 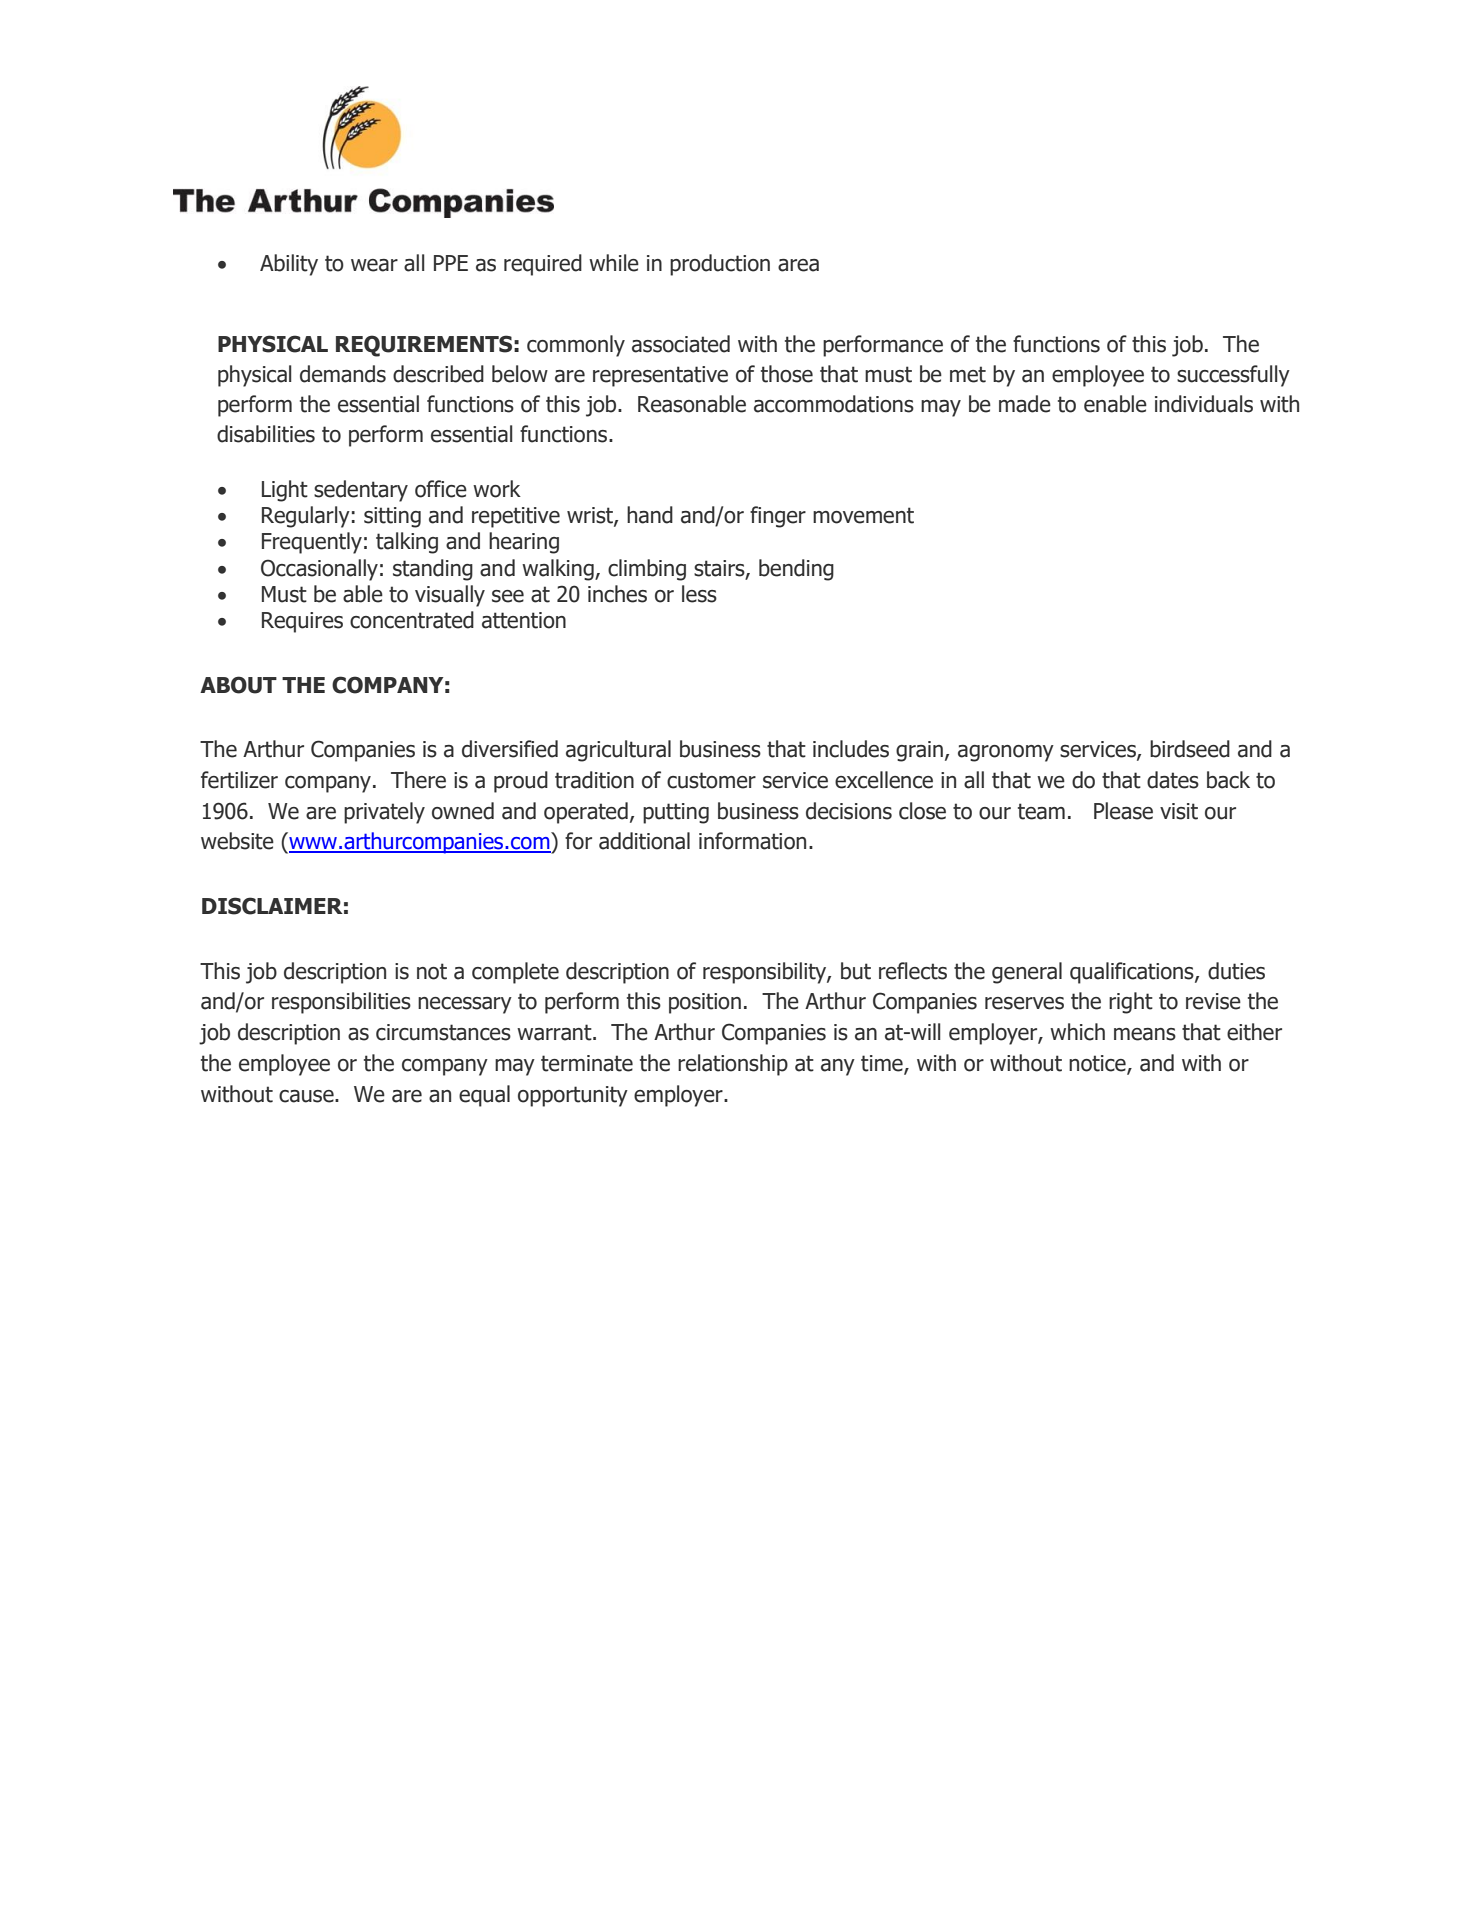 I want to click on successfully, so click(x=1233, y=376).
